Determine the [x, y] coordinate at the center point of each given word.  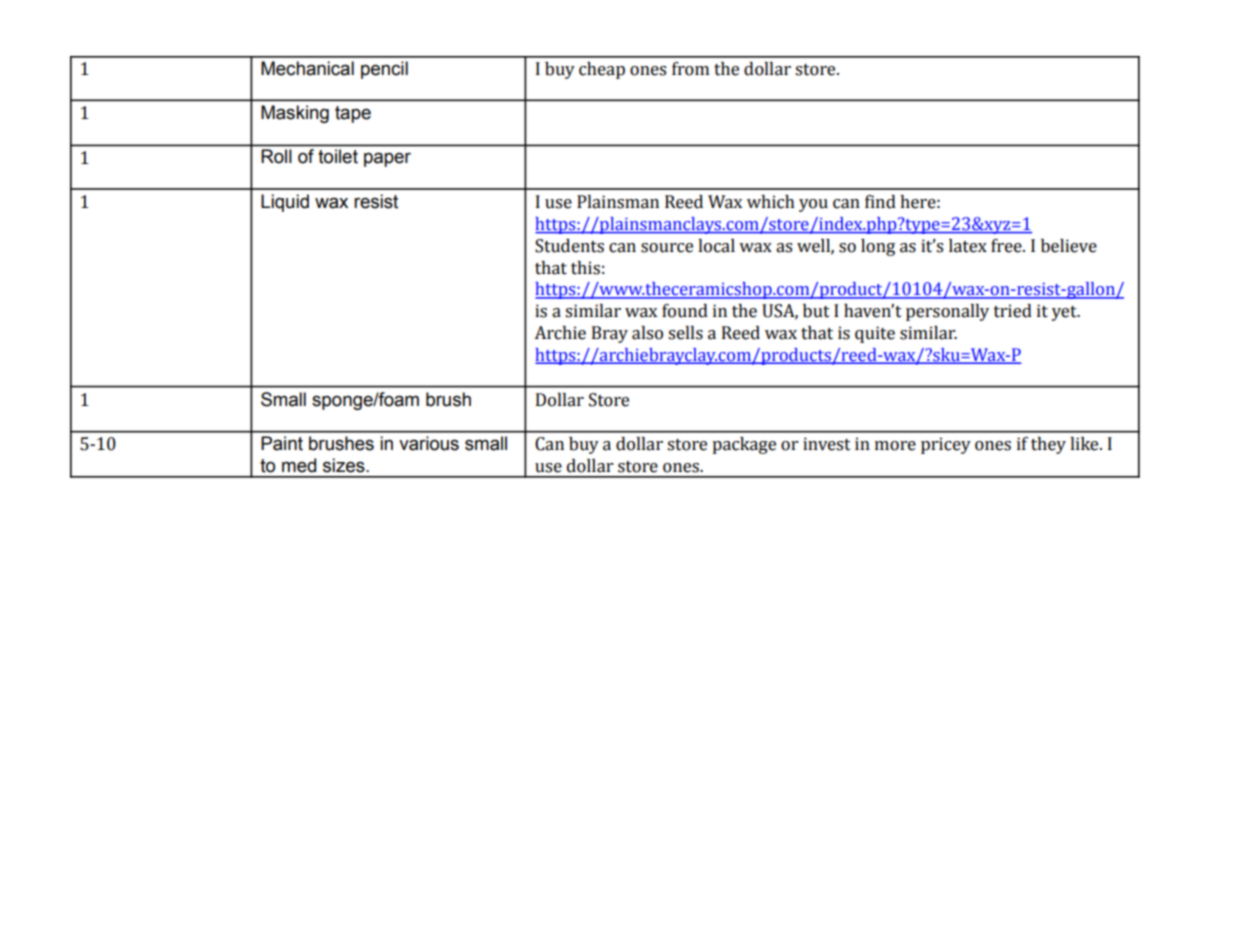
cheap [602, 70]
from [690, 69]
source [667, 248]
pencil [384, 70]
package [744, 445]
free [1007, 246]
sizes [345, 465]
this [585, 268]
